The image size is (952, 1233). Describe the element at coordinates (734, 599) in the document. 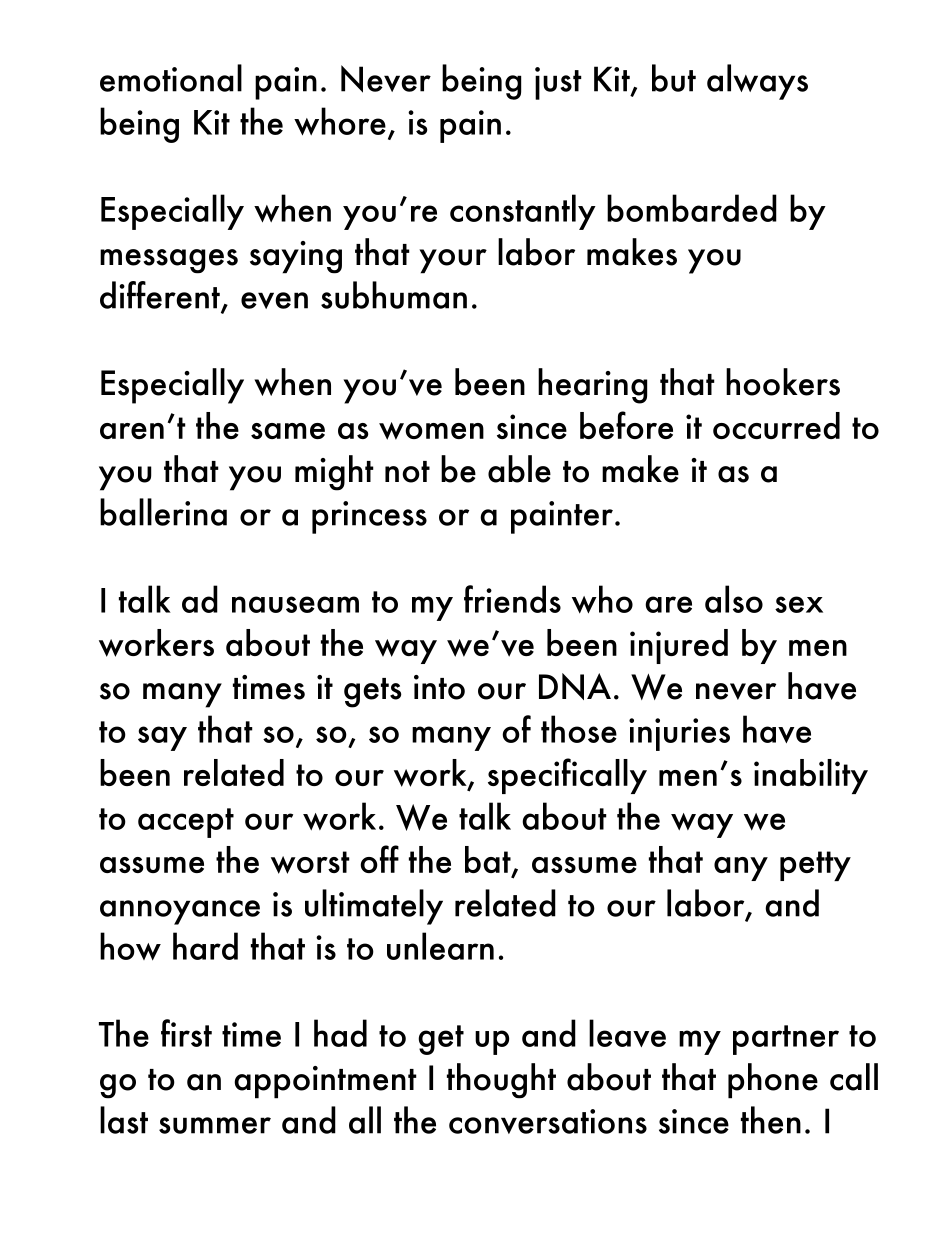

I see `also` at that location.
